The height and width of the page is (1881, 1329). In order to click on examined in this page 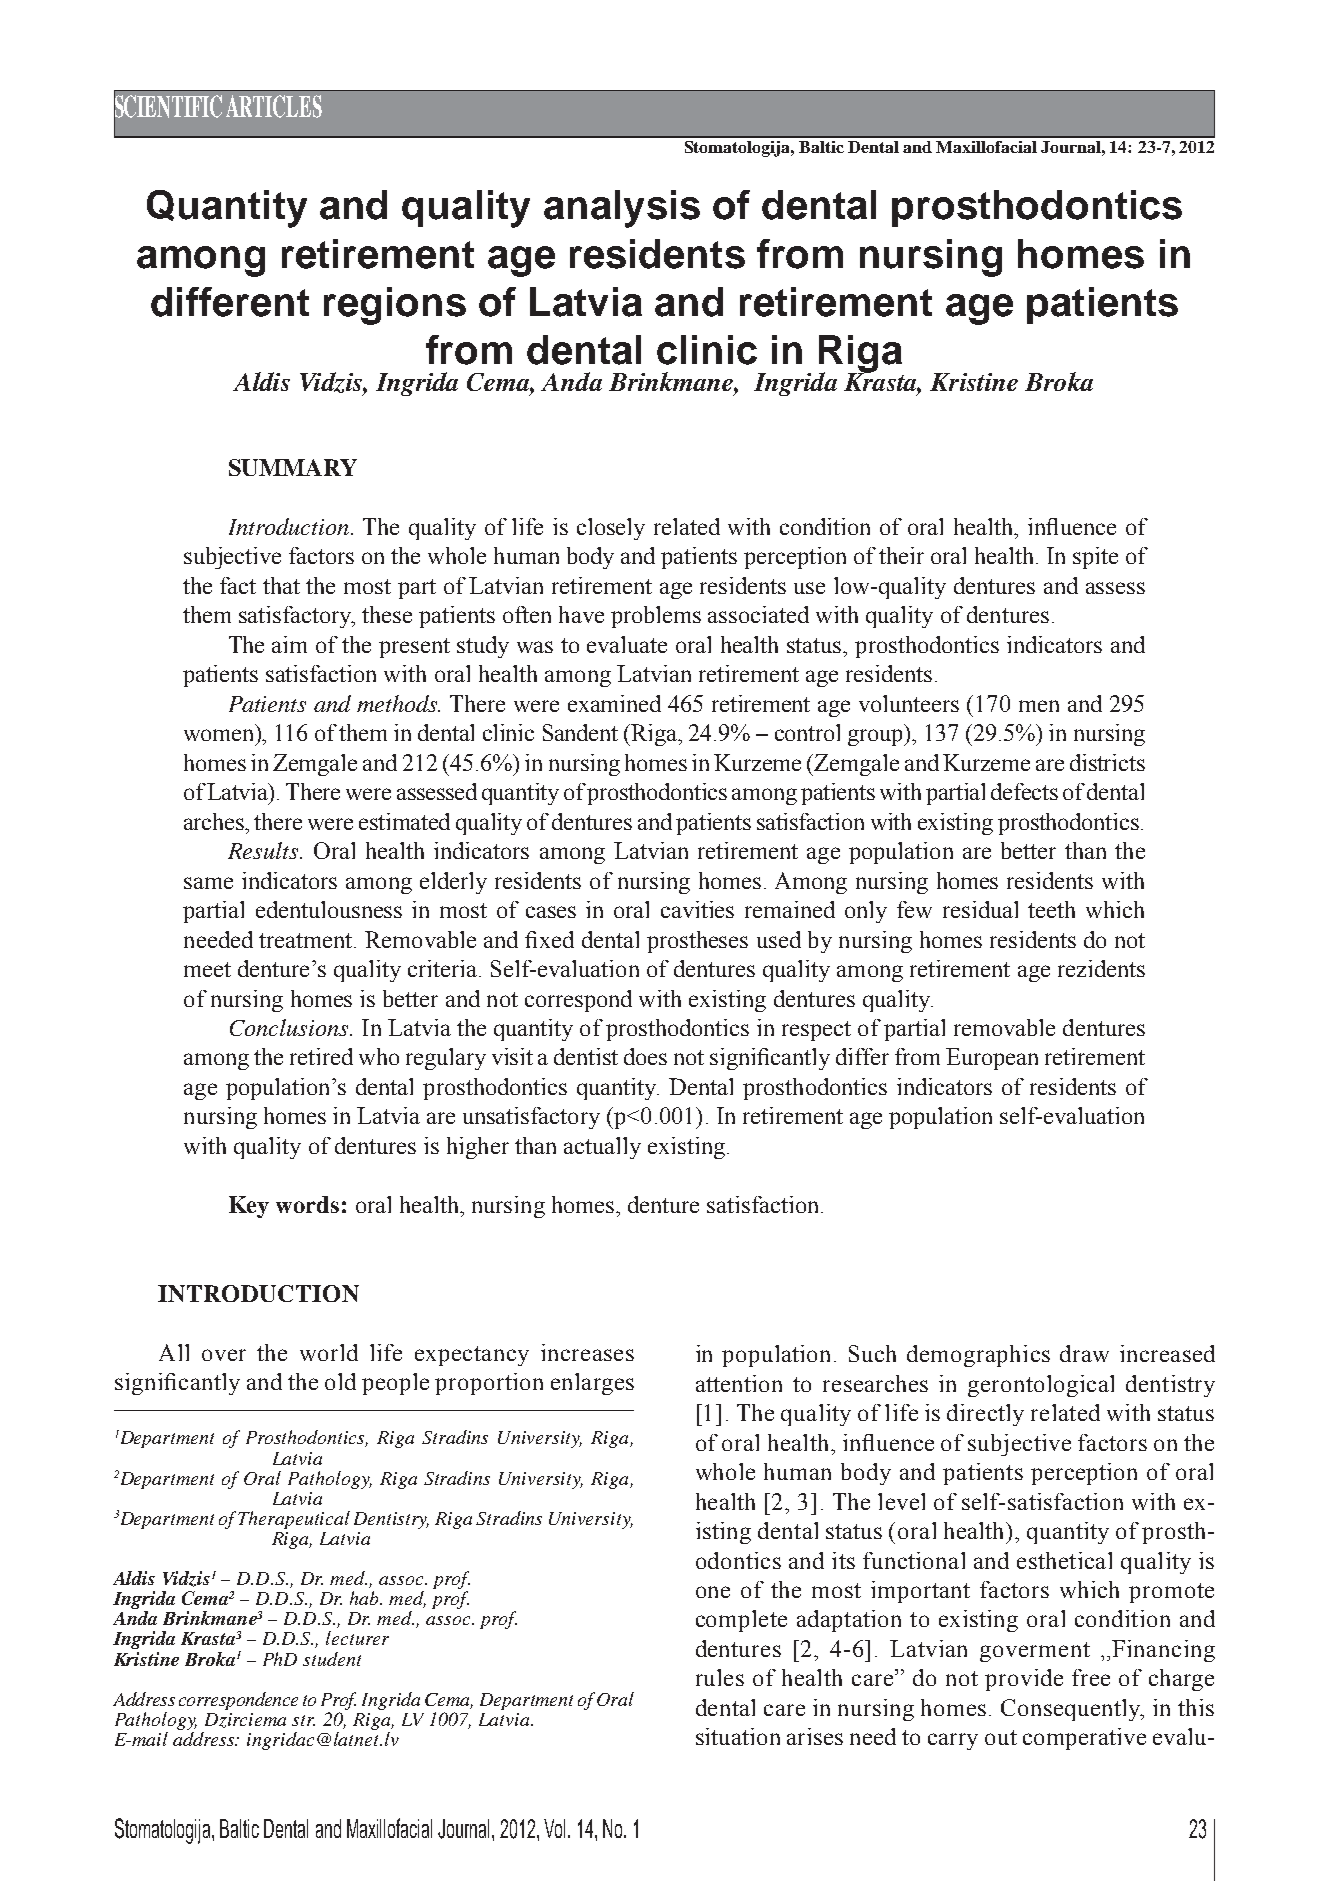, I will do `click(614, 703)`.
